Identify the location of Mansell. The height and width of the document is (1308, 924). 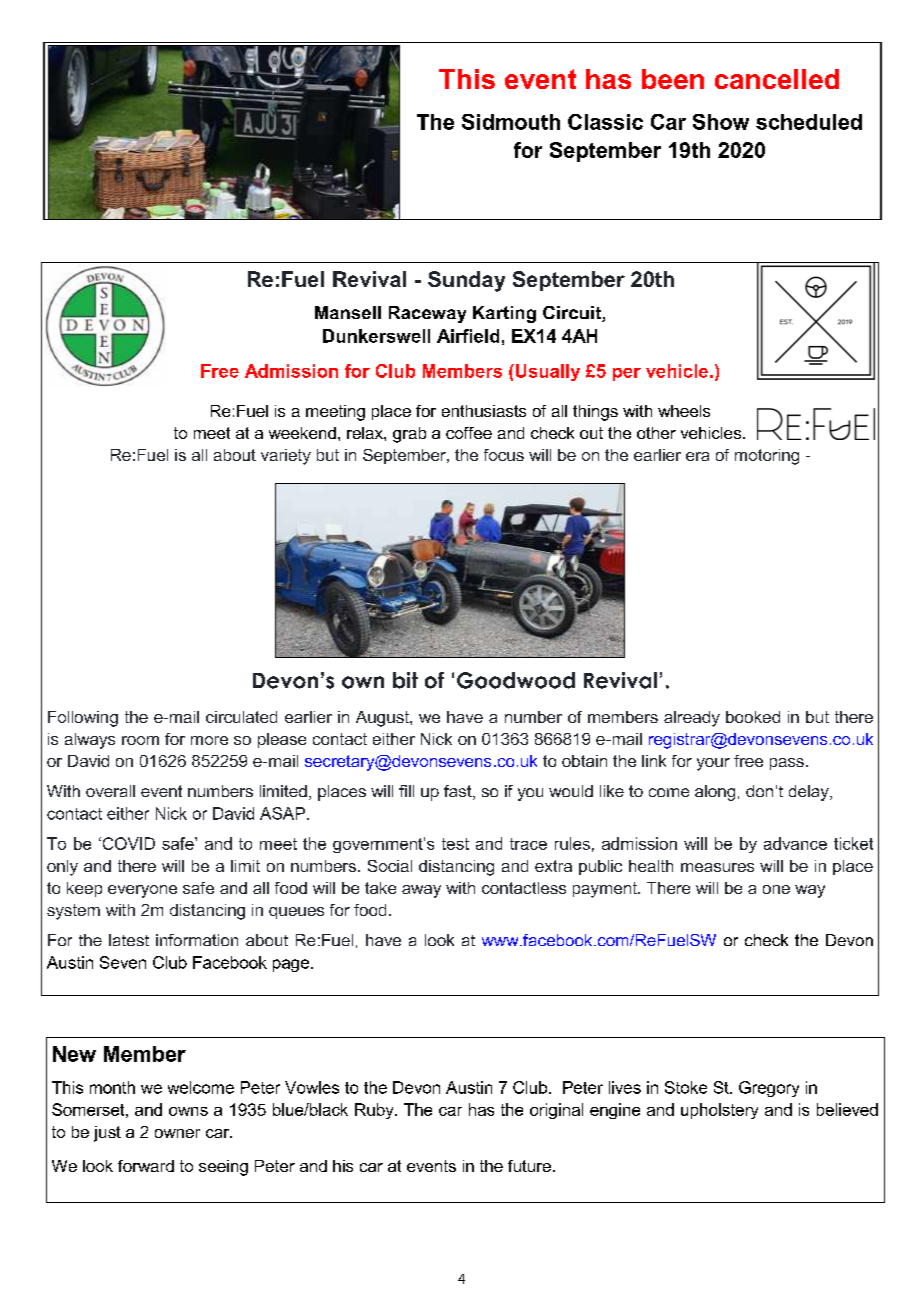
(348, 312).
